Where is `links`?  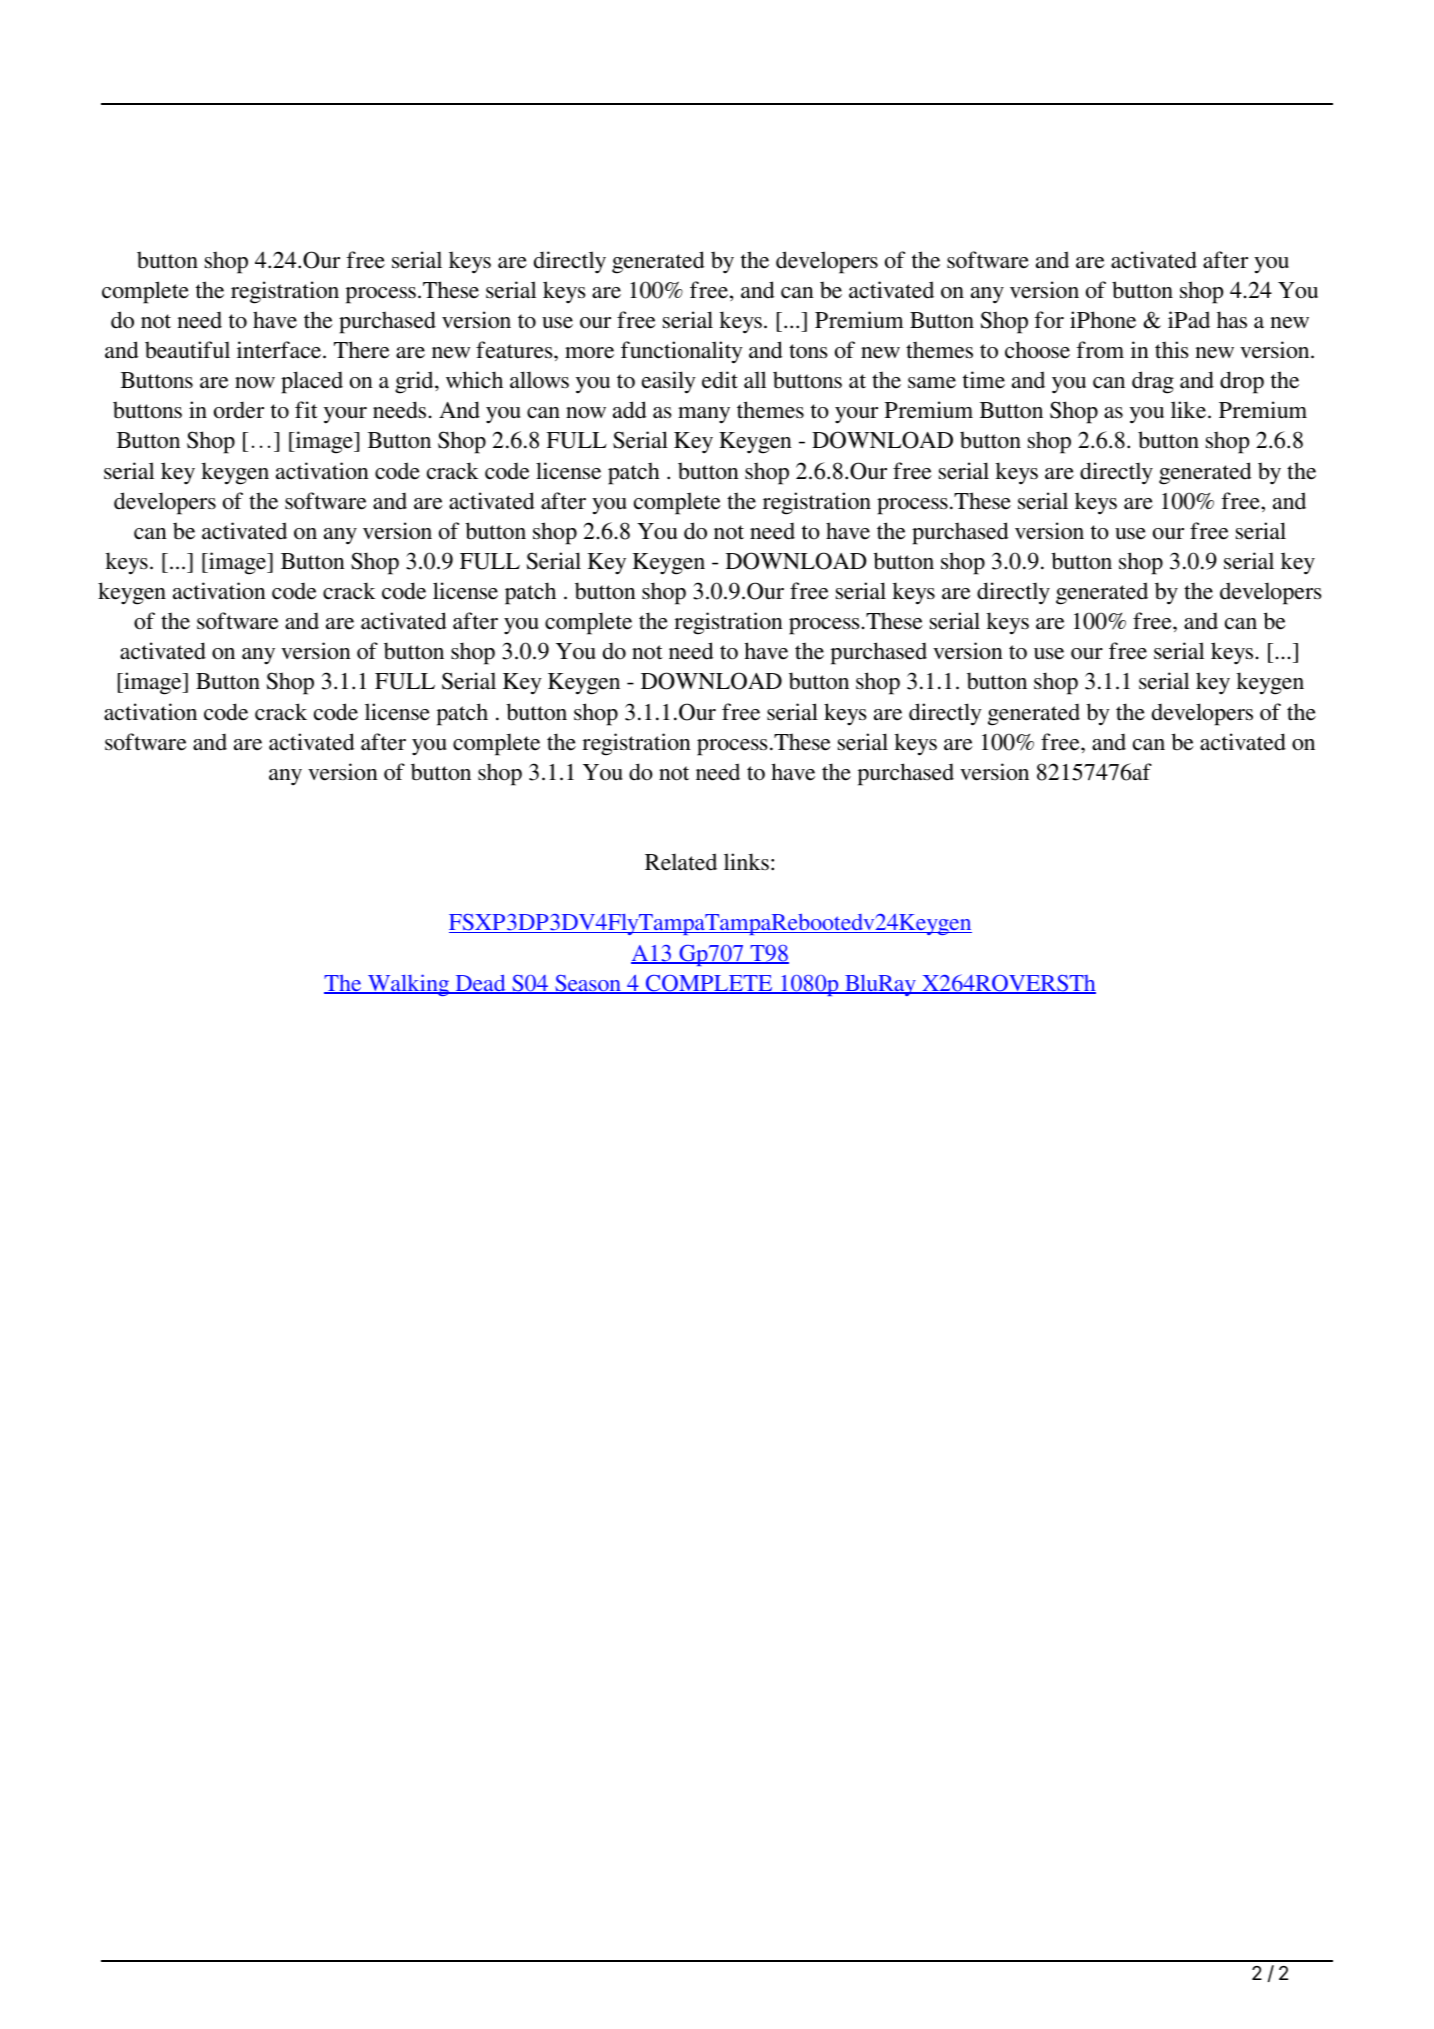 links is located at coordinates (746, 862).
